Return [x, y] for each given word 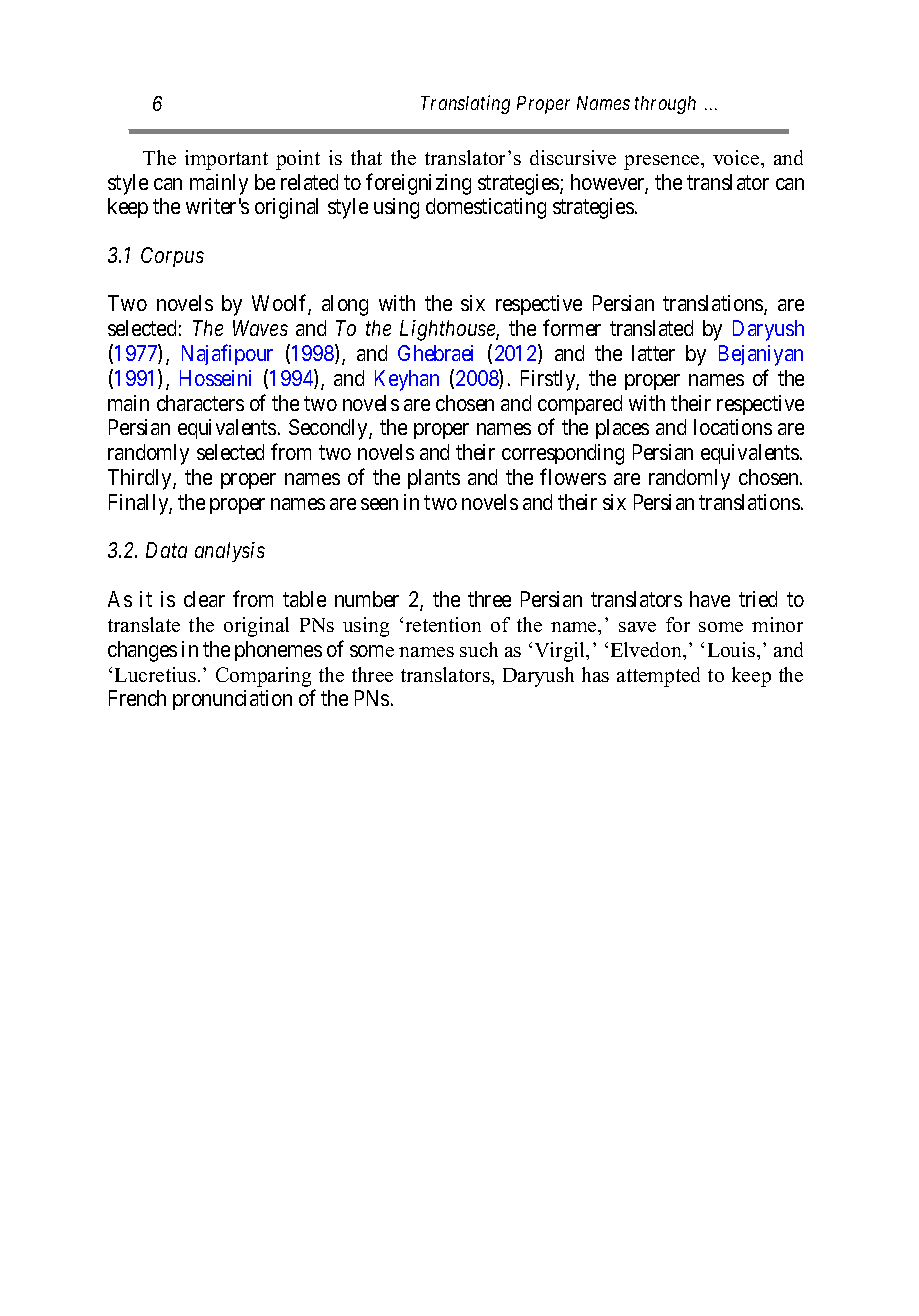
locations [733, 427]
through [665, 105]
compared [580, 405]
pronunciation [232, 700]
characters [200, 403]
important [226, 160]
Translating [465, 104]
